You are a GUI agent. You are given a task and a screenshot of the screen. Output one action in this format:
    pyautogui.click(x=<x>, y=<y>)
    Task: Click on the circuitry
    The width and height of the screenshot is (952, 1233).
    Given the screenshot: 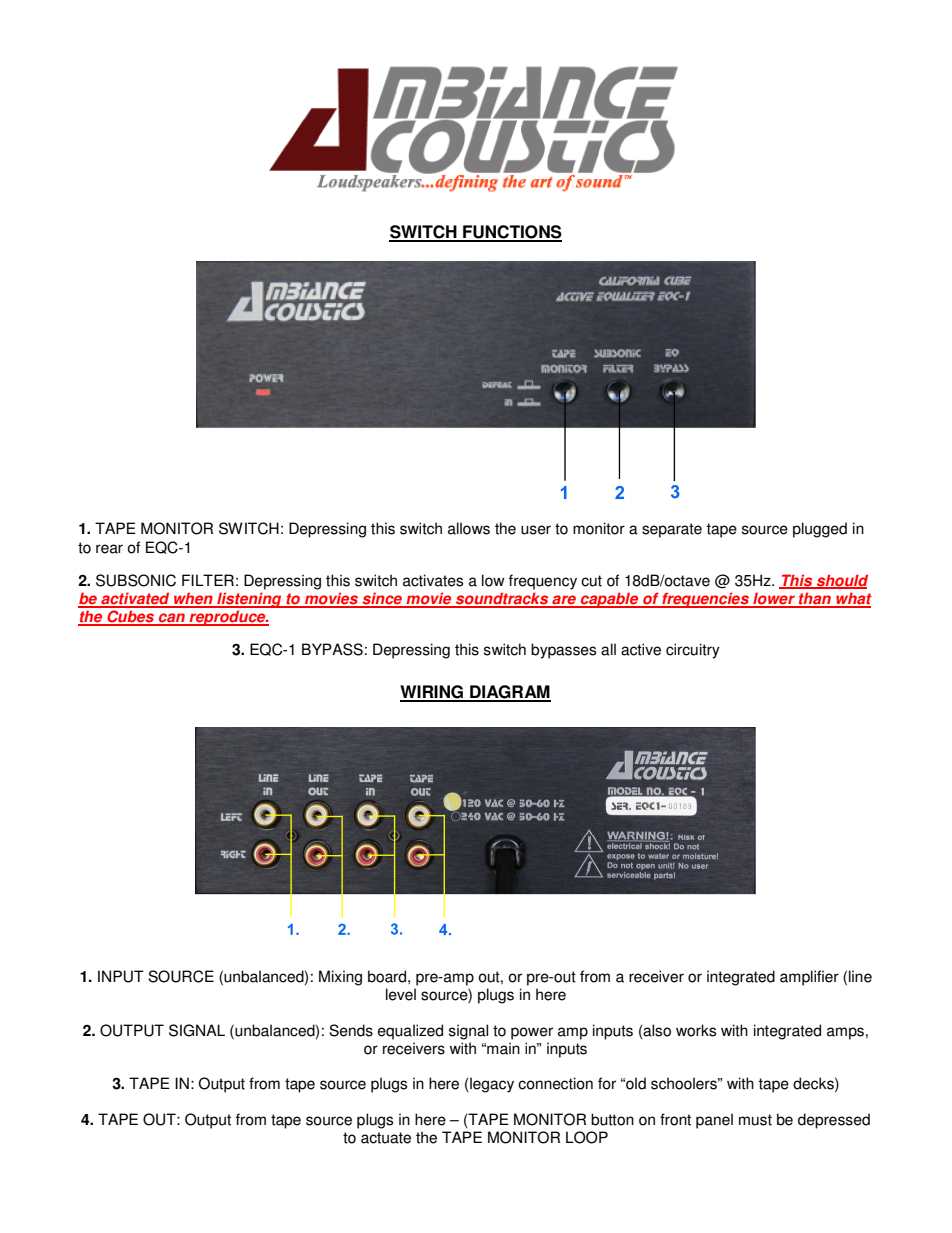 What is the action you would take?
    pyautogui.click(x=693, y=651)
